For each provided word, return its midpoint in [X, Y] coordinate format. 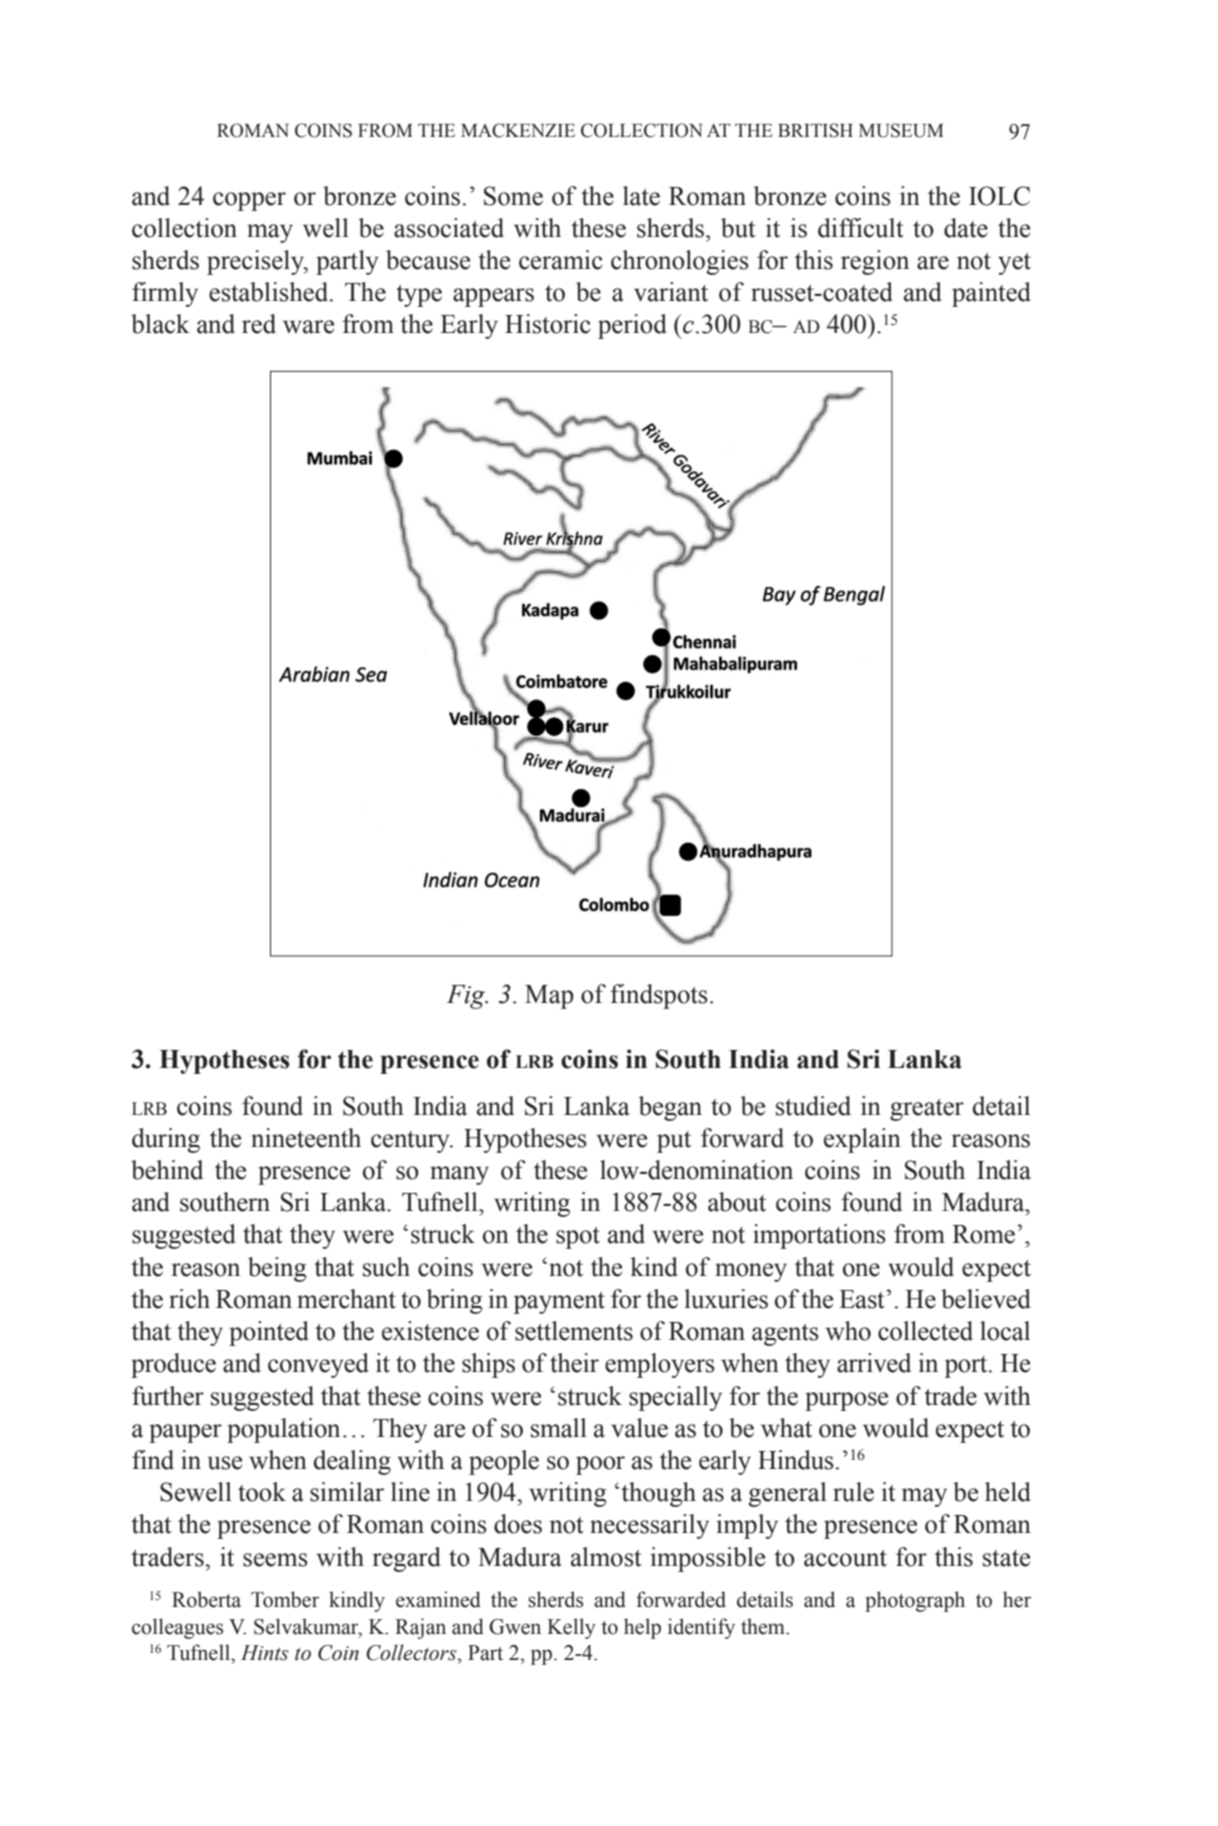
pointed [269, 1333]
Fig [467, 997]
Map [549, 997]
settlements [574, 1331]
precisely [256, 262]
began [670, 1108]
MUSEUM [901, 130]
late [641, 196]
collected [925, 1331]
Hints [265, 1653]
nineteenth [306, 1138]
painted [991, 294]
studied [813, 1106]
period [632, 326]
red [259, 324]
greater [927, 1110]
